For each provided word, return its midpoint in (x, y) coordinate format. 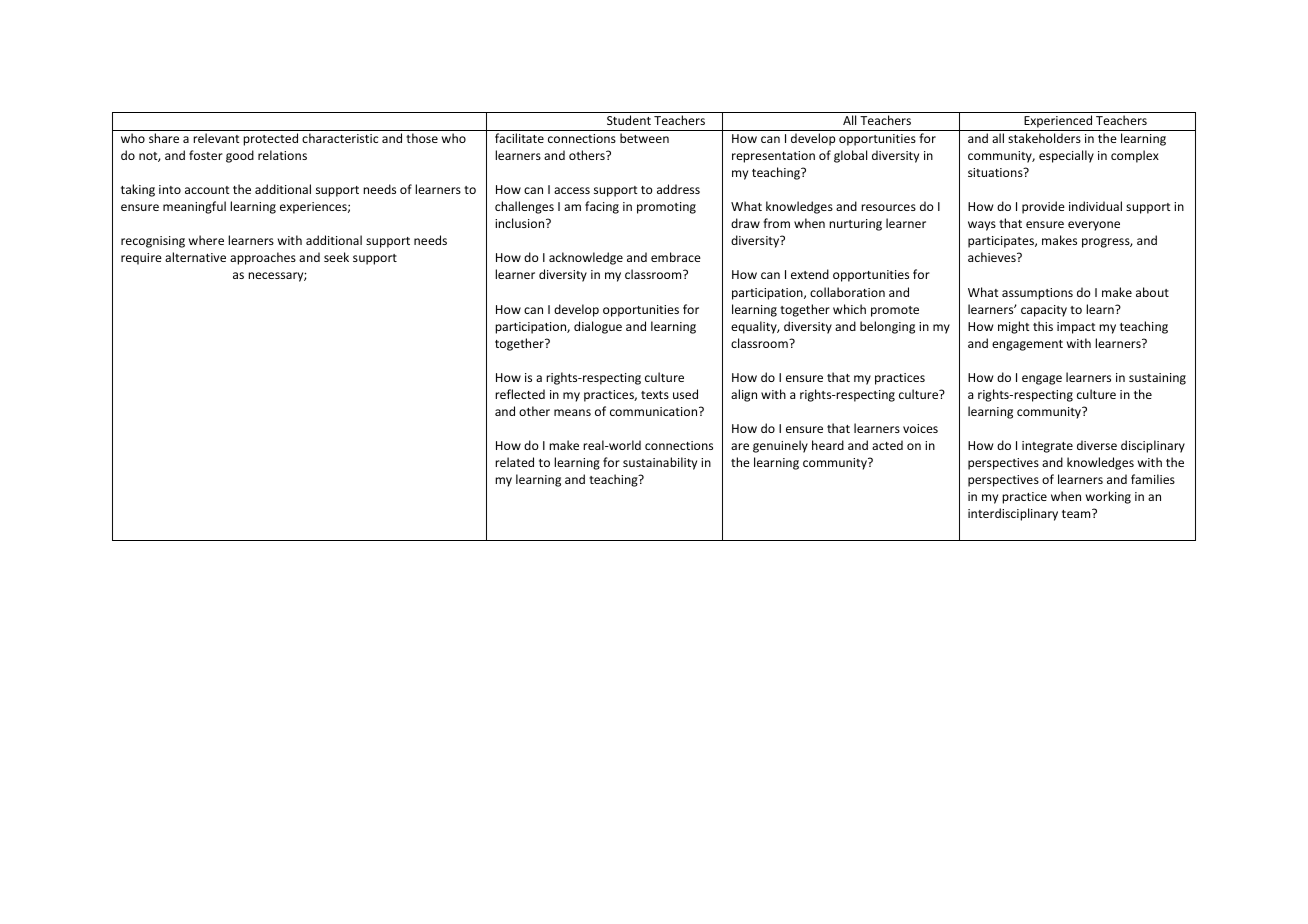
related (514, 462)
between (644, 138)
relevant (216, 138)
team (1077, 513)
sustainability (660, 463)
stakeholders (1044, 138)
